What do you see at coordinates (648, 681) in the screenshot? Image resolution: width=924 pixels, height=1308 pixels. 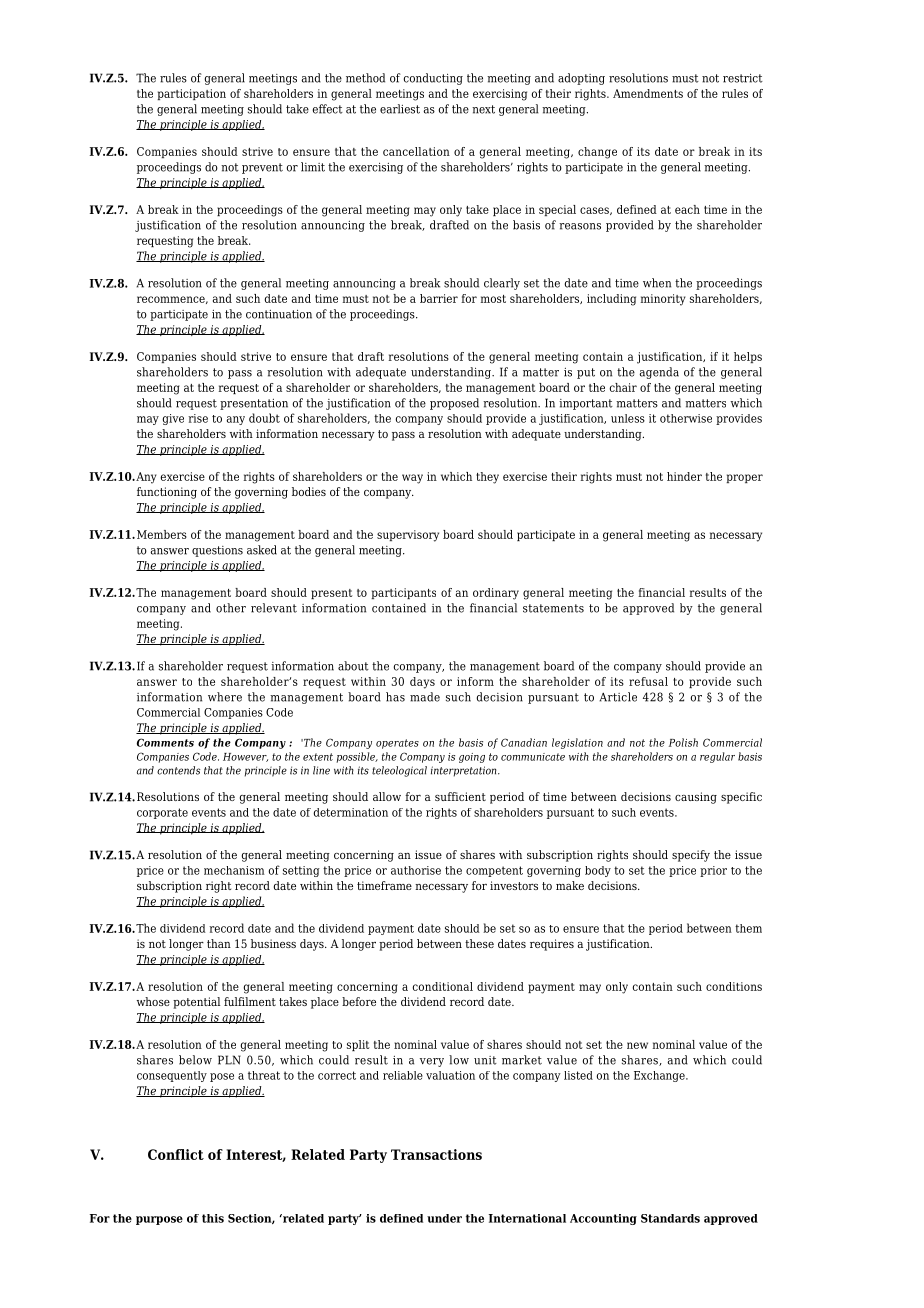 I see `refusal` at bounding box center [648, 681].
